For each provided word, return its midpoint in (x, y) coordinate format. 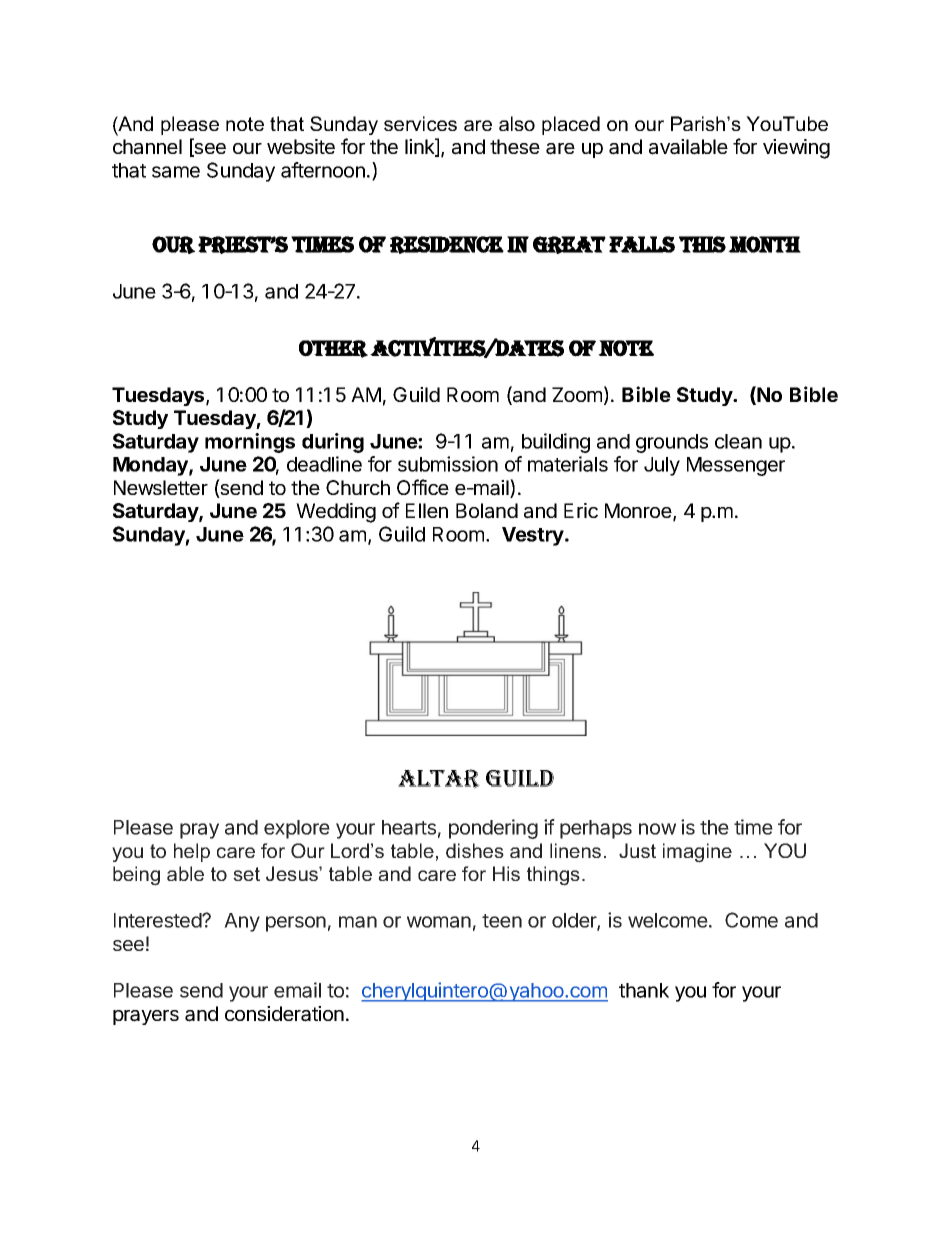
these (515, 146)
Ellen (427, 510)
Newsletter (161, 487)
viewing (796, 149)
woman (439, 922)
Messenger (736, 466)
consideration (284, 1014)
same (176, 172)
